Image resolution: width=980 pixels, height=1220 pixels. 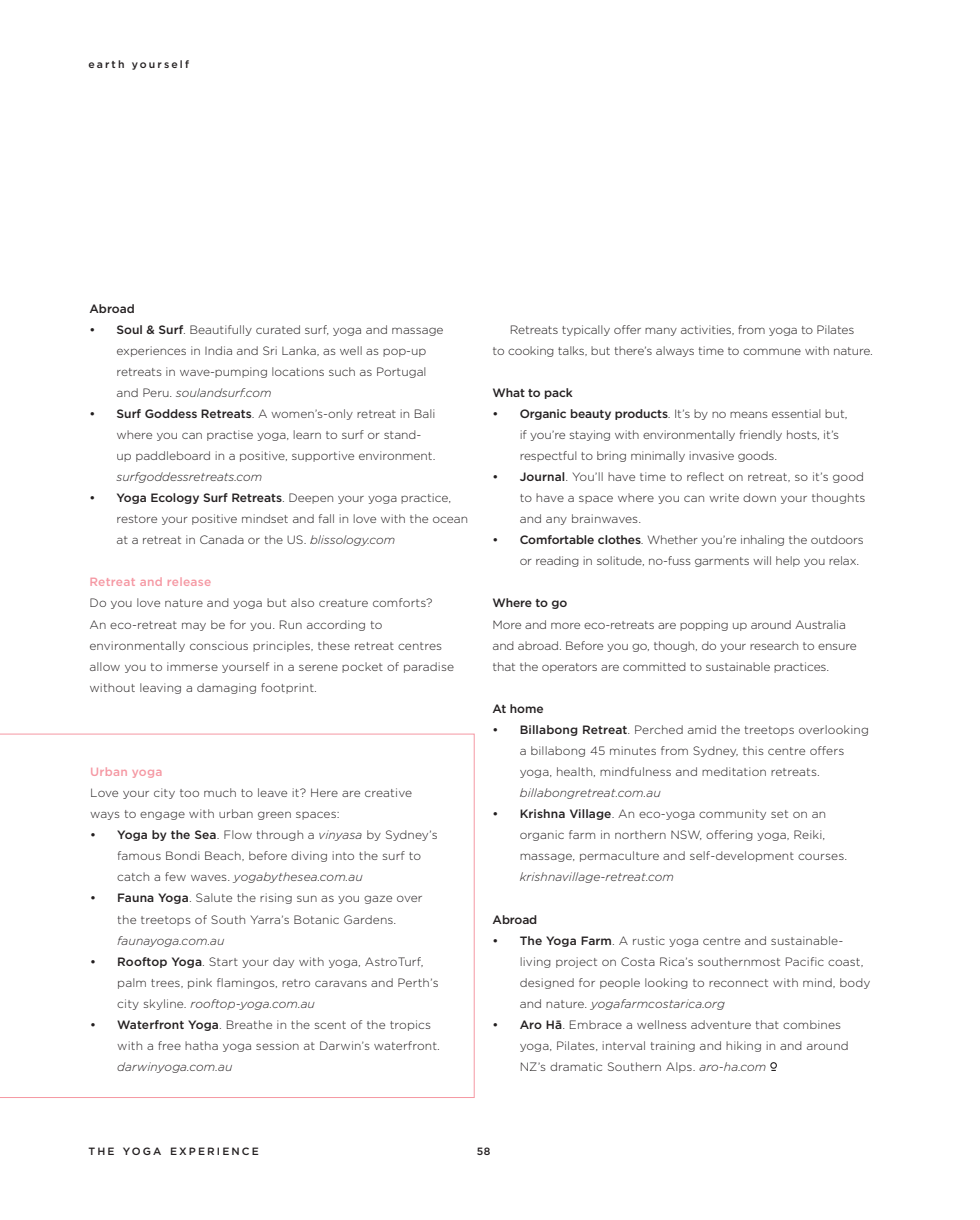 I want to click on ocean, so click(x=450, y=519).
